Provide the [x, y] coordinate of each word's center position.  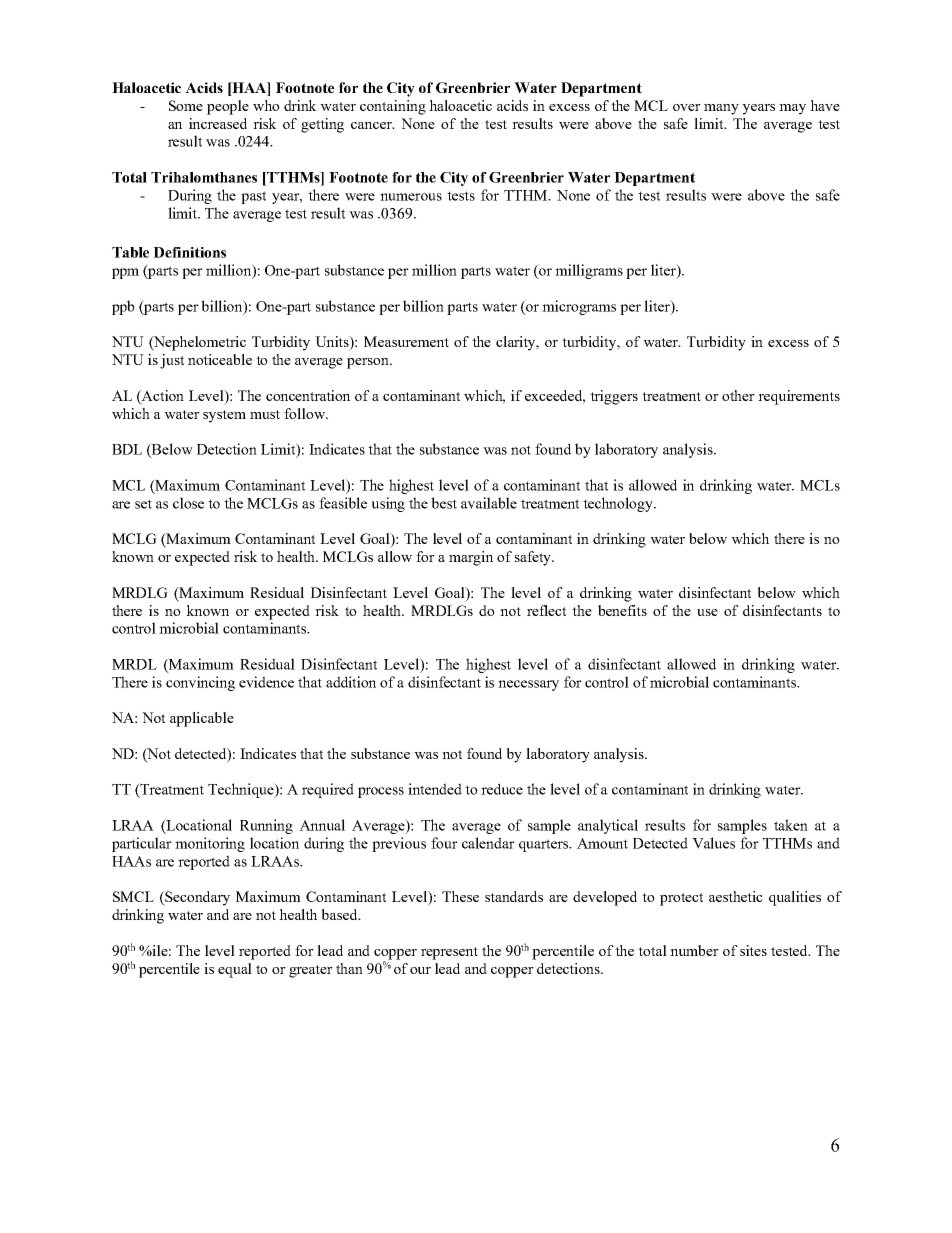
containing [393, 107]
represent [449, 953]
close [188, 503]
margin [471, 558]
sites [753, 950]
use [707, 612]
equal [235, 970]
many [721, 109]
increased [218, 123]
